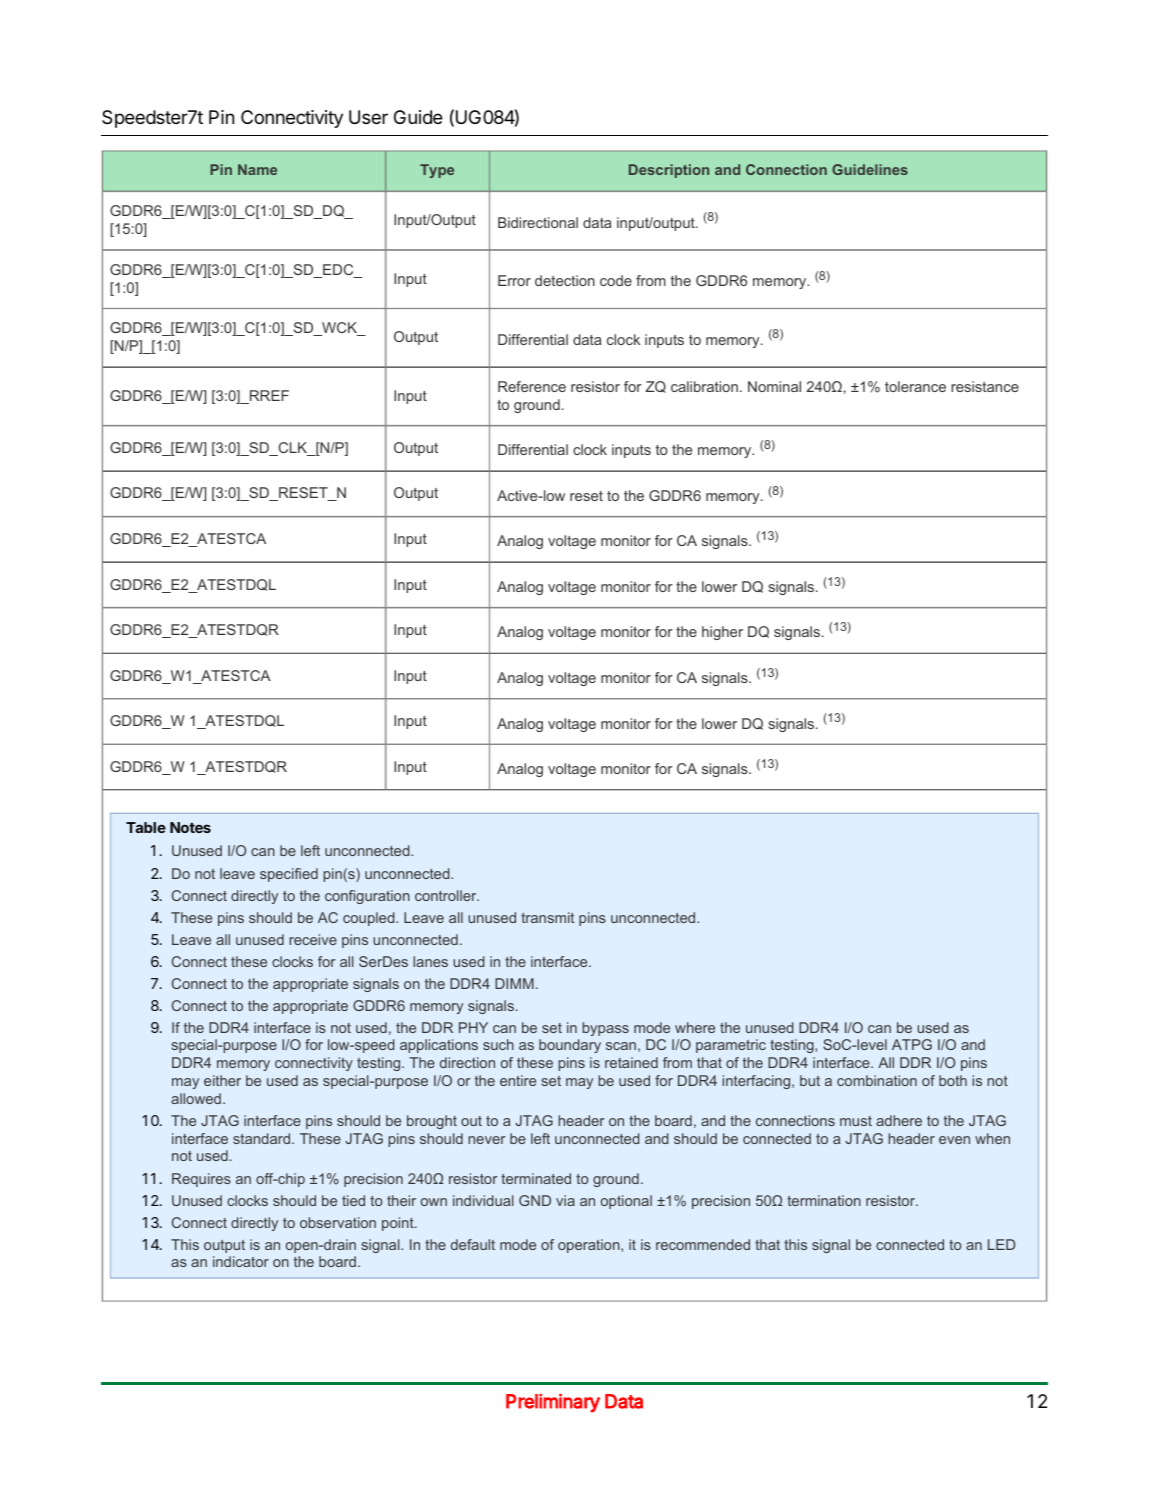  What do you see at coordinates (985, 386) in the screenshot?
I see `resistance` at bounding box center [985, 386].
